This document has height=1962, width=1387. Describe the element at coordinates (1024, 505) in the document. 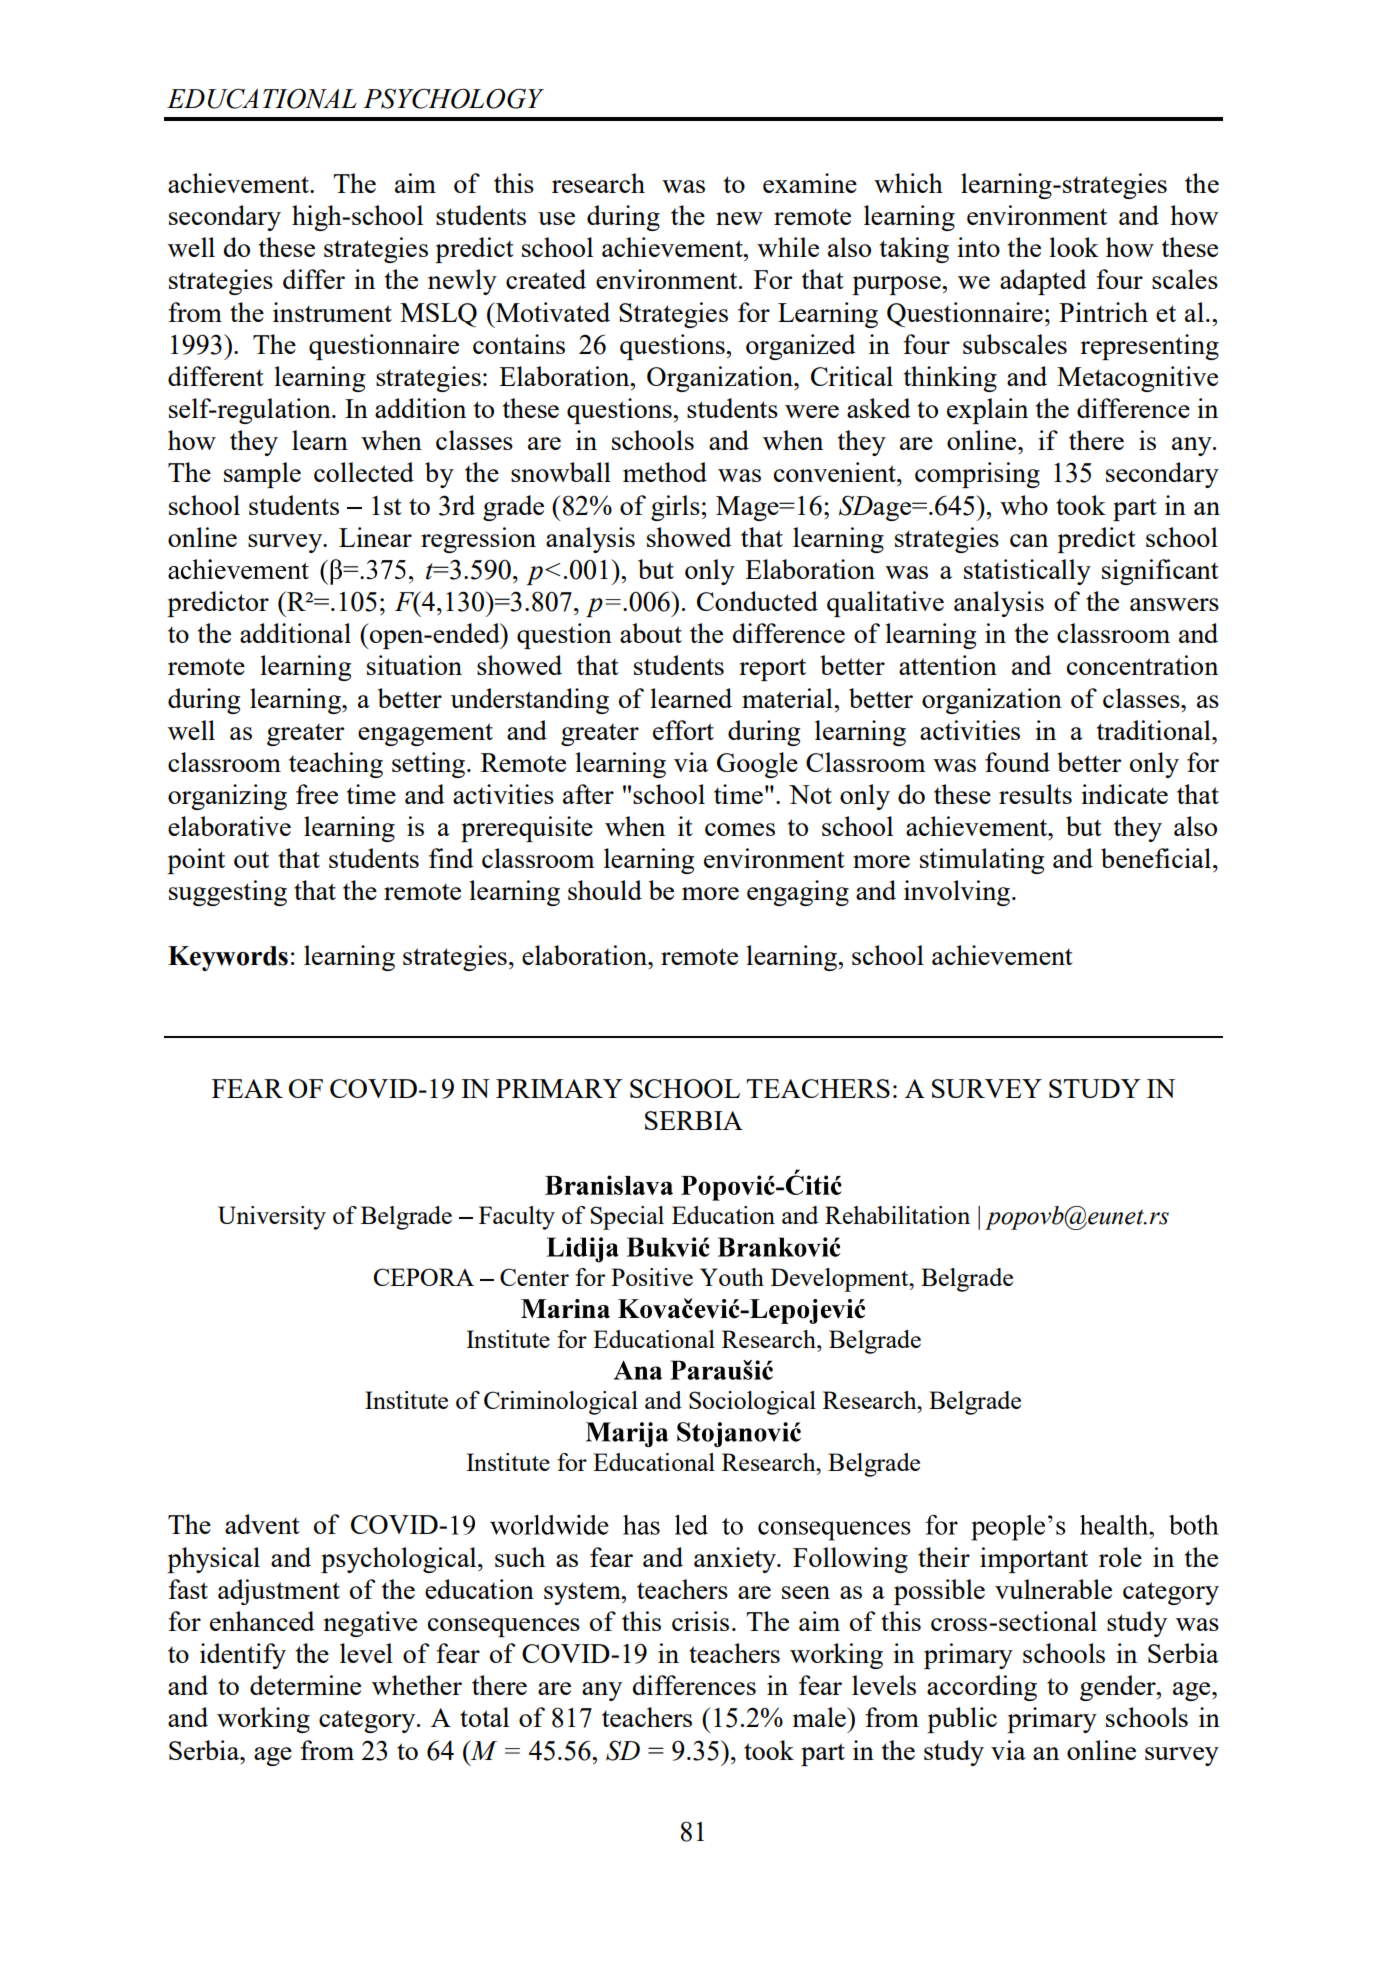

I see `who` at that location.
